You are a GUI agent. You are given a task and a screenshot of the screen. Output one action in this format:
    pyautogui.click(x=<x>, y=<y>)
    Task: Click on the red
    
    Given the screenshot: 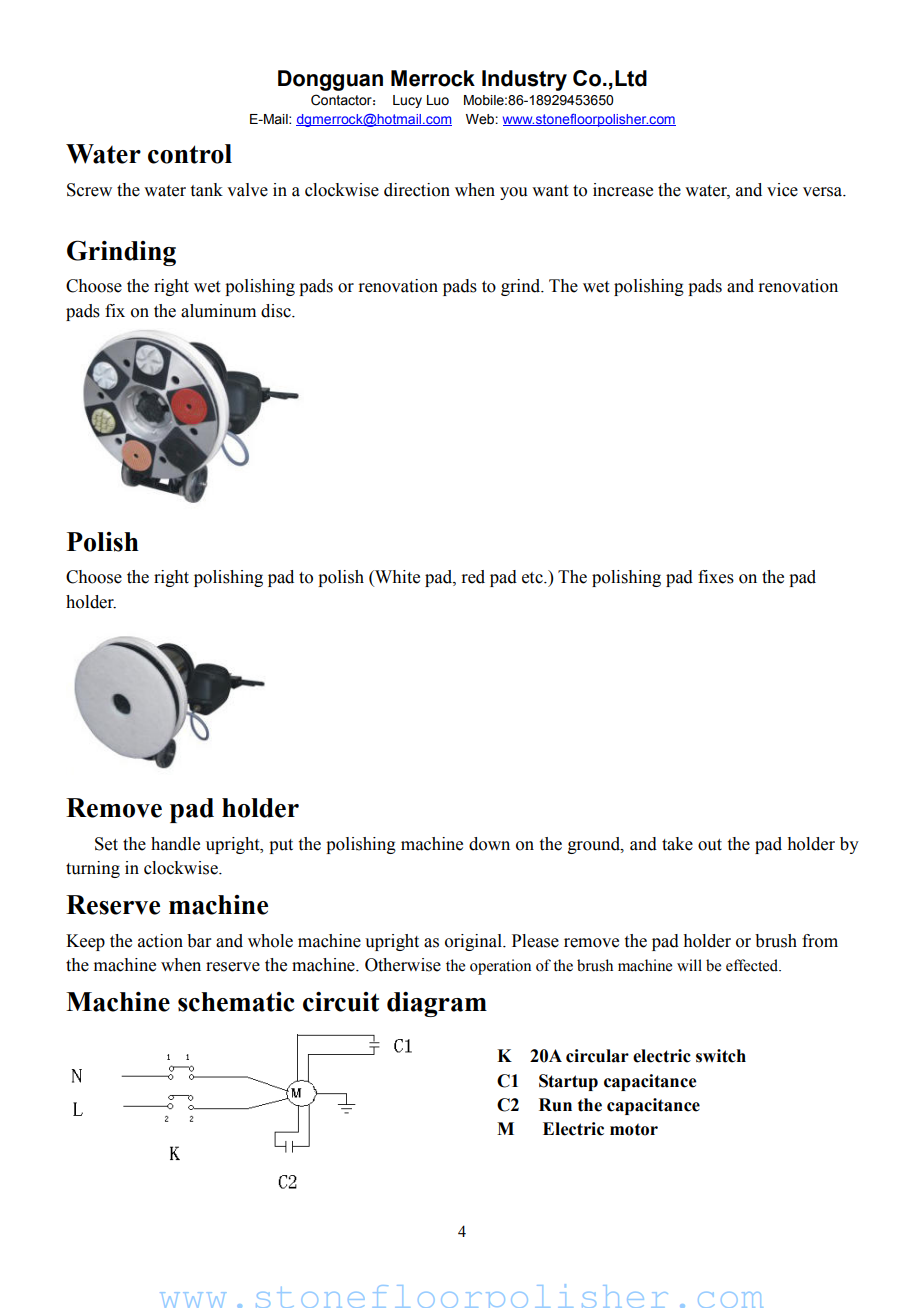 What is the action you would take?
    pyautogui.click(x=473, y=577)
